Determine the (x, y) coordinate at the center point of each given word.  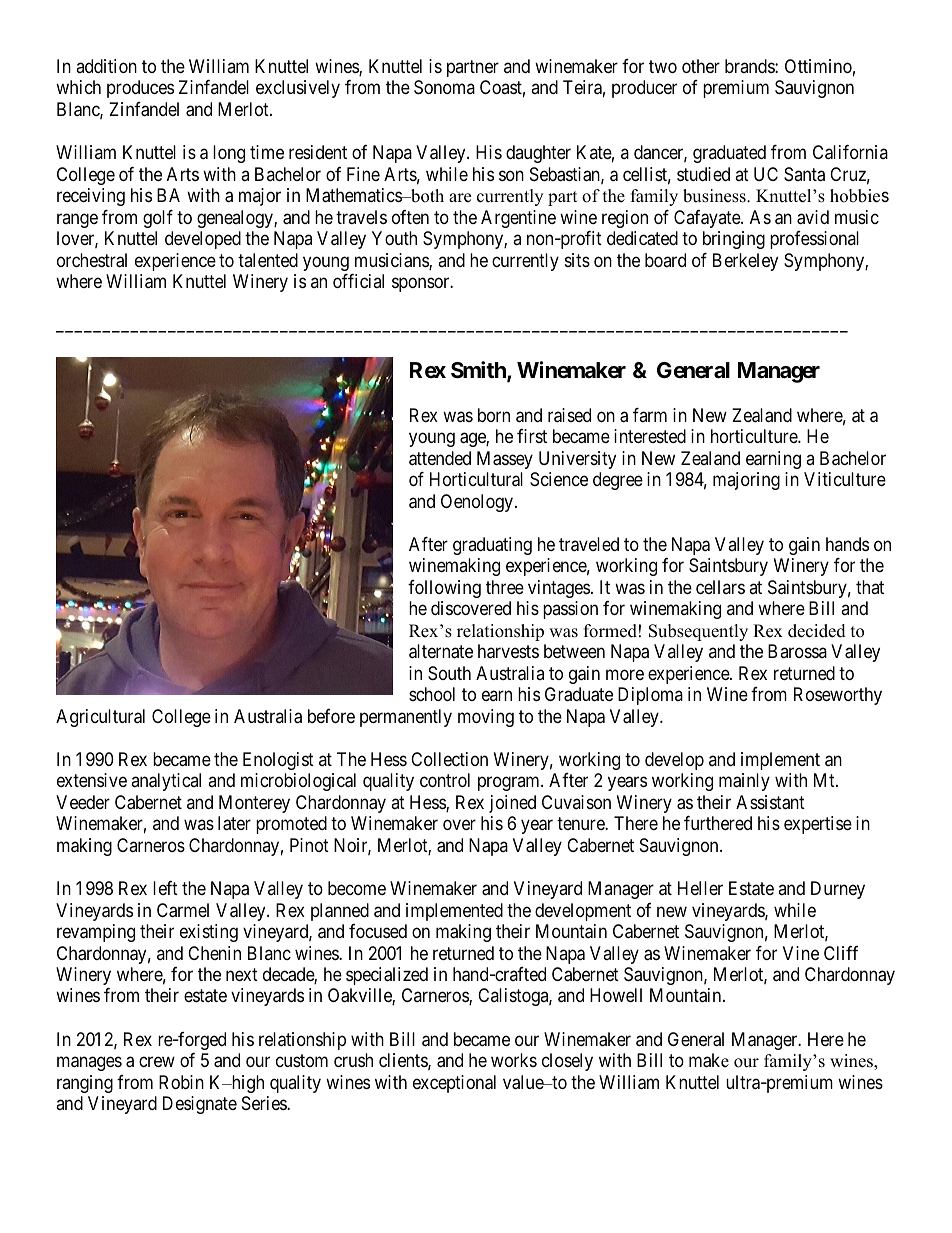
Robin (181, 1082)
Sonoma (444, 87)
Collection (449, 759)
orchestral (92, 260)
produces (140, 89)
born (494, 415)
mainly (744, 782)
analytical (166, 782)
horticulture (755, 436)
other (701, 66)
